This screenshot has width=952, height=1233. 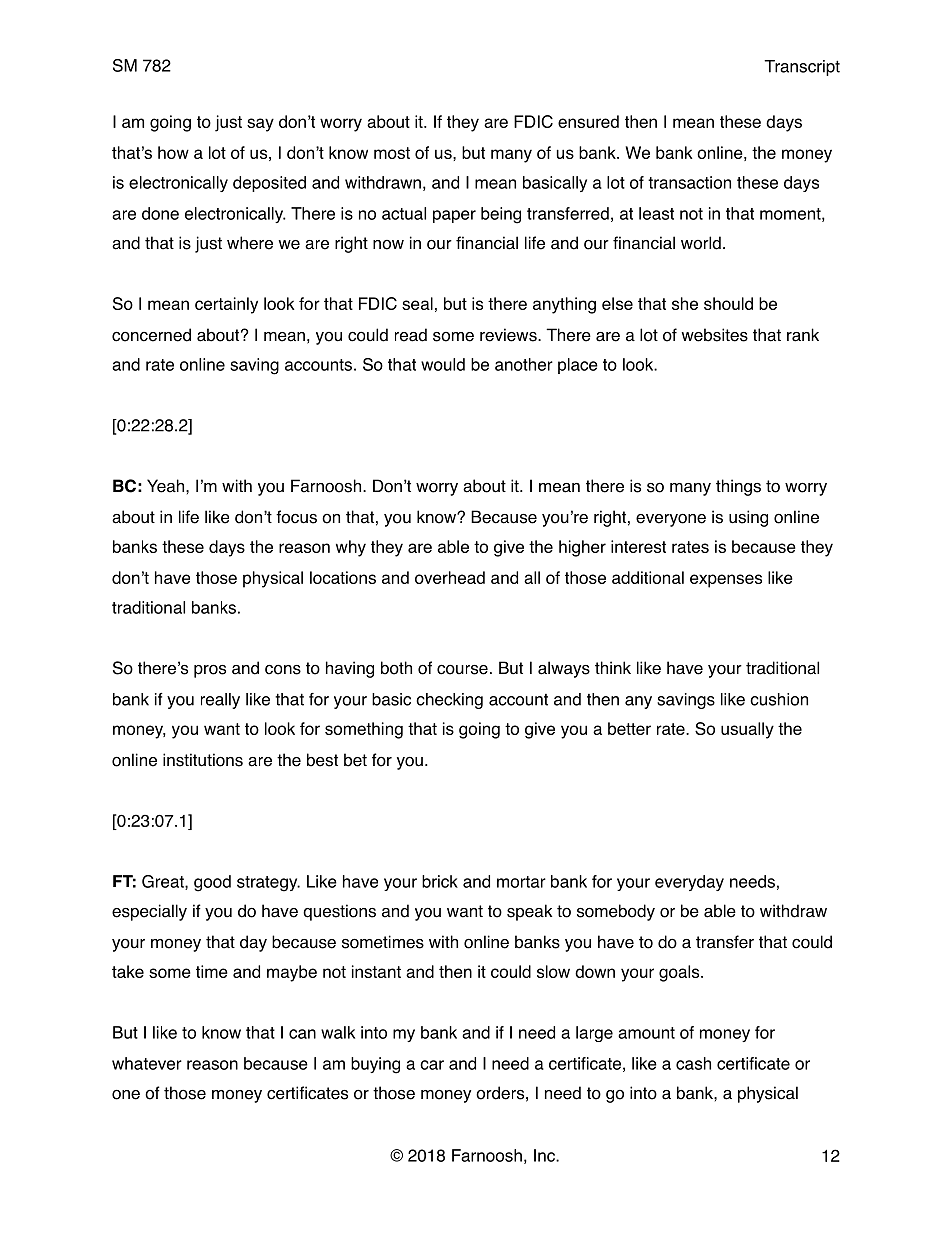 What do you see at coordinates (147, 1063) in the screenshot?
I see `whatever` at bounding box center [147, 1063].
